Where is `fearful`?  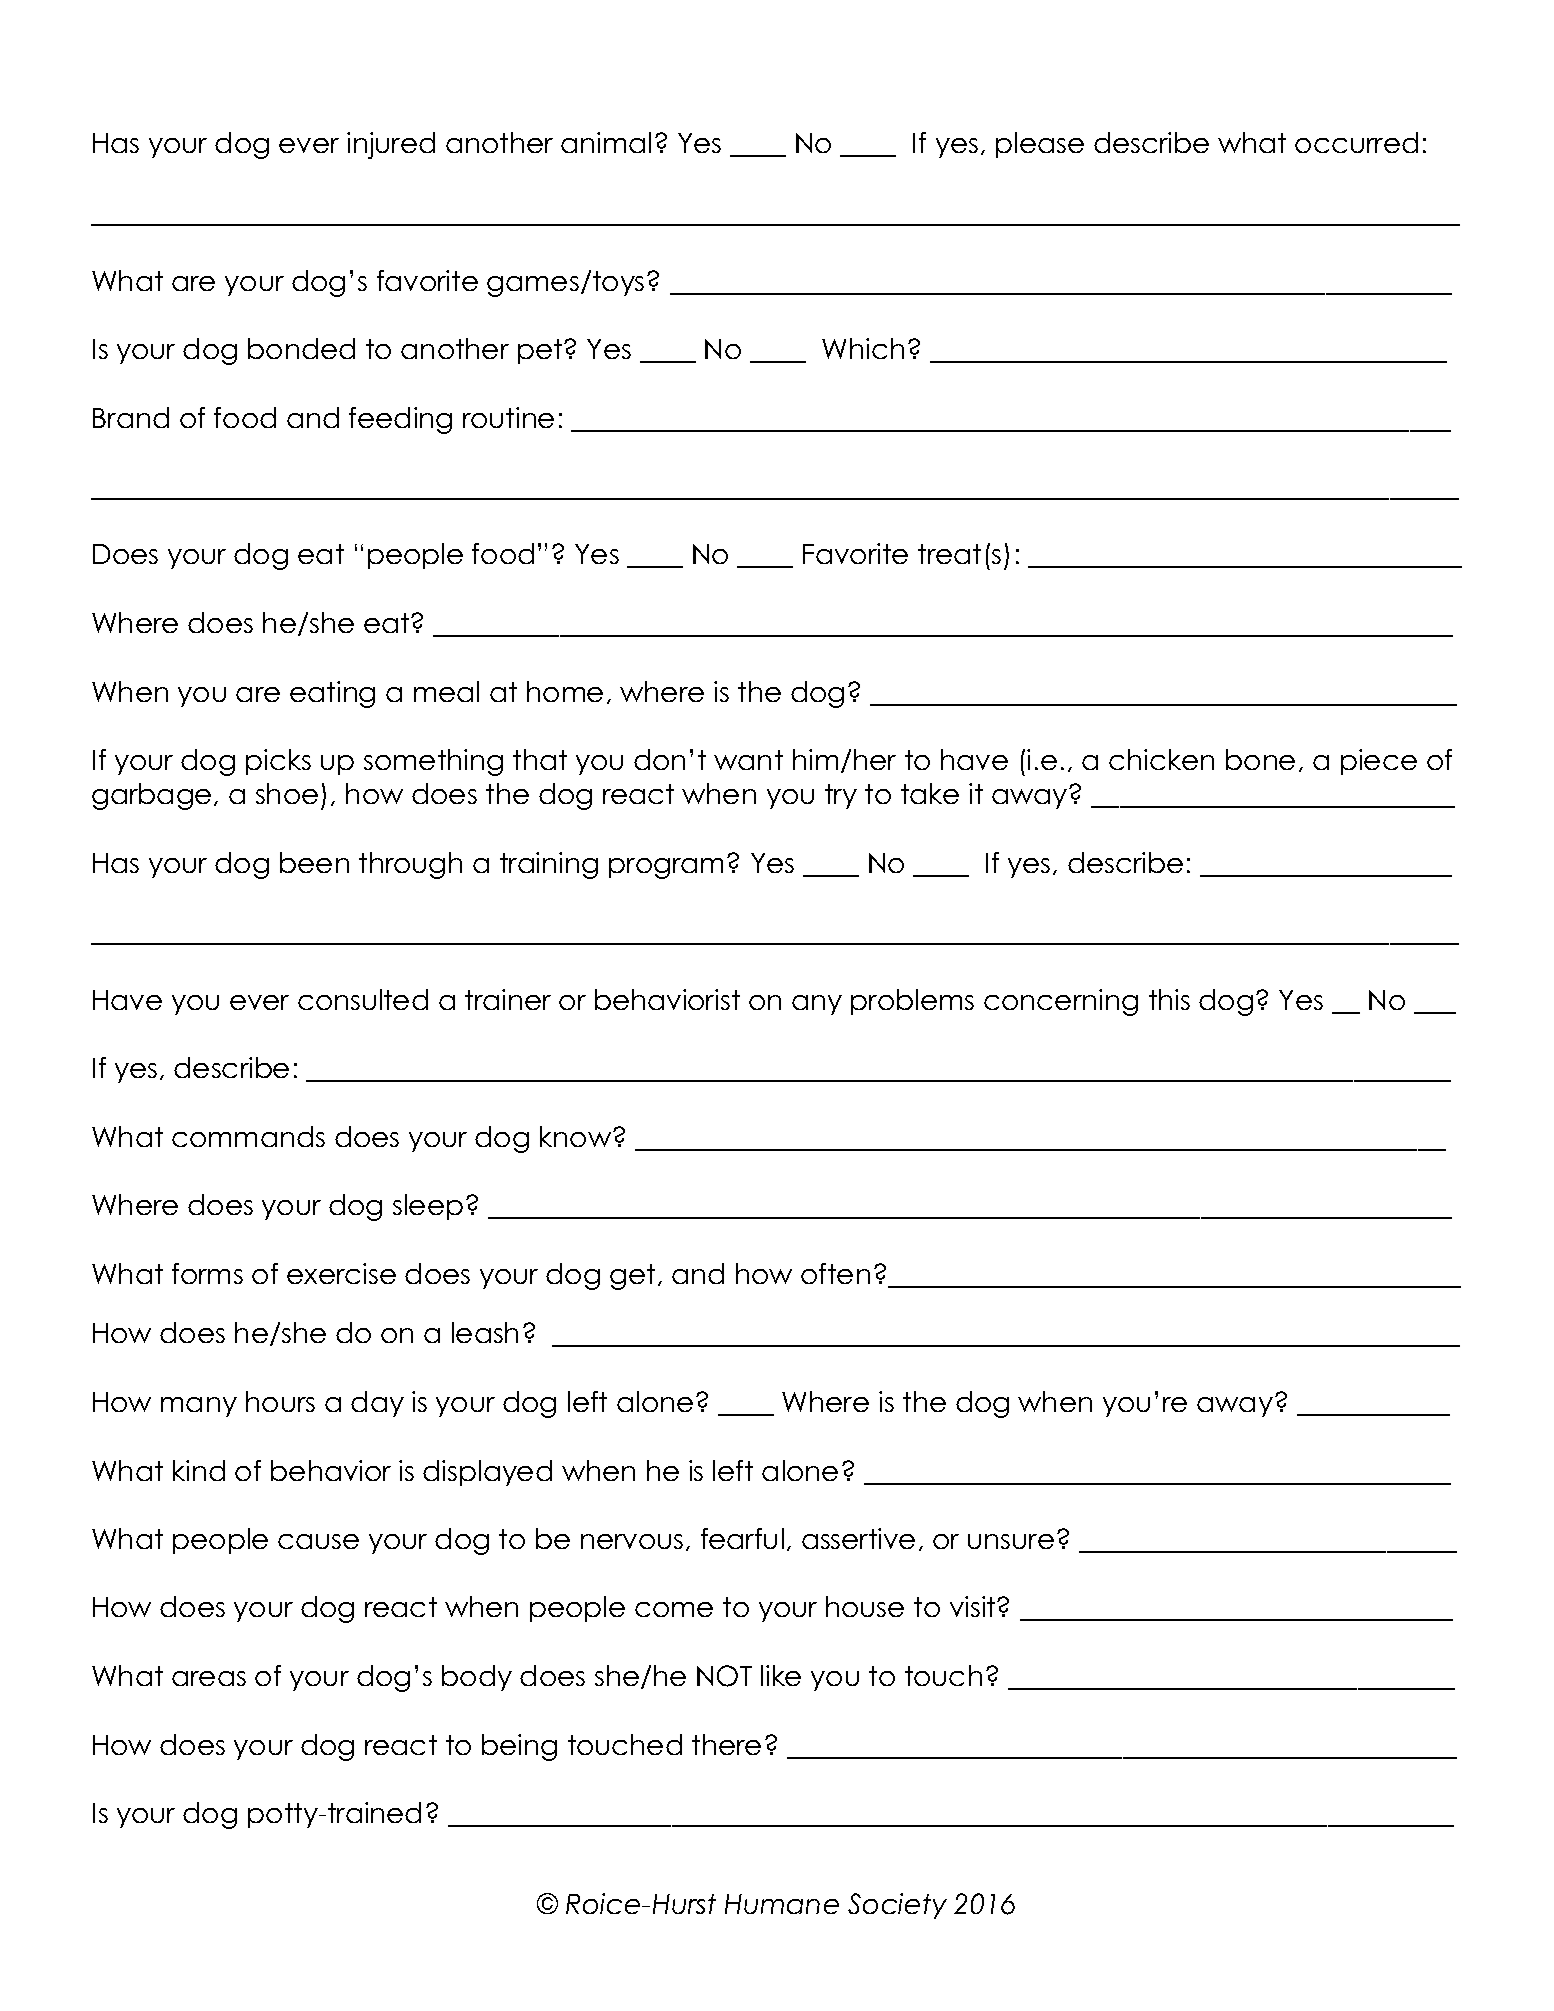 fearful is located at coordinates (742, 1538).
